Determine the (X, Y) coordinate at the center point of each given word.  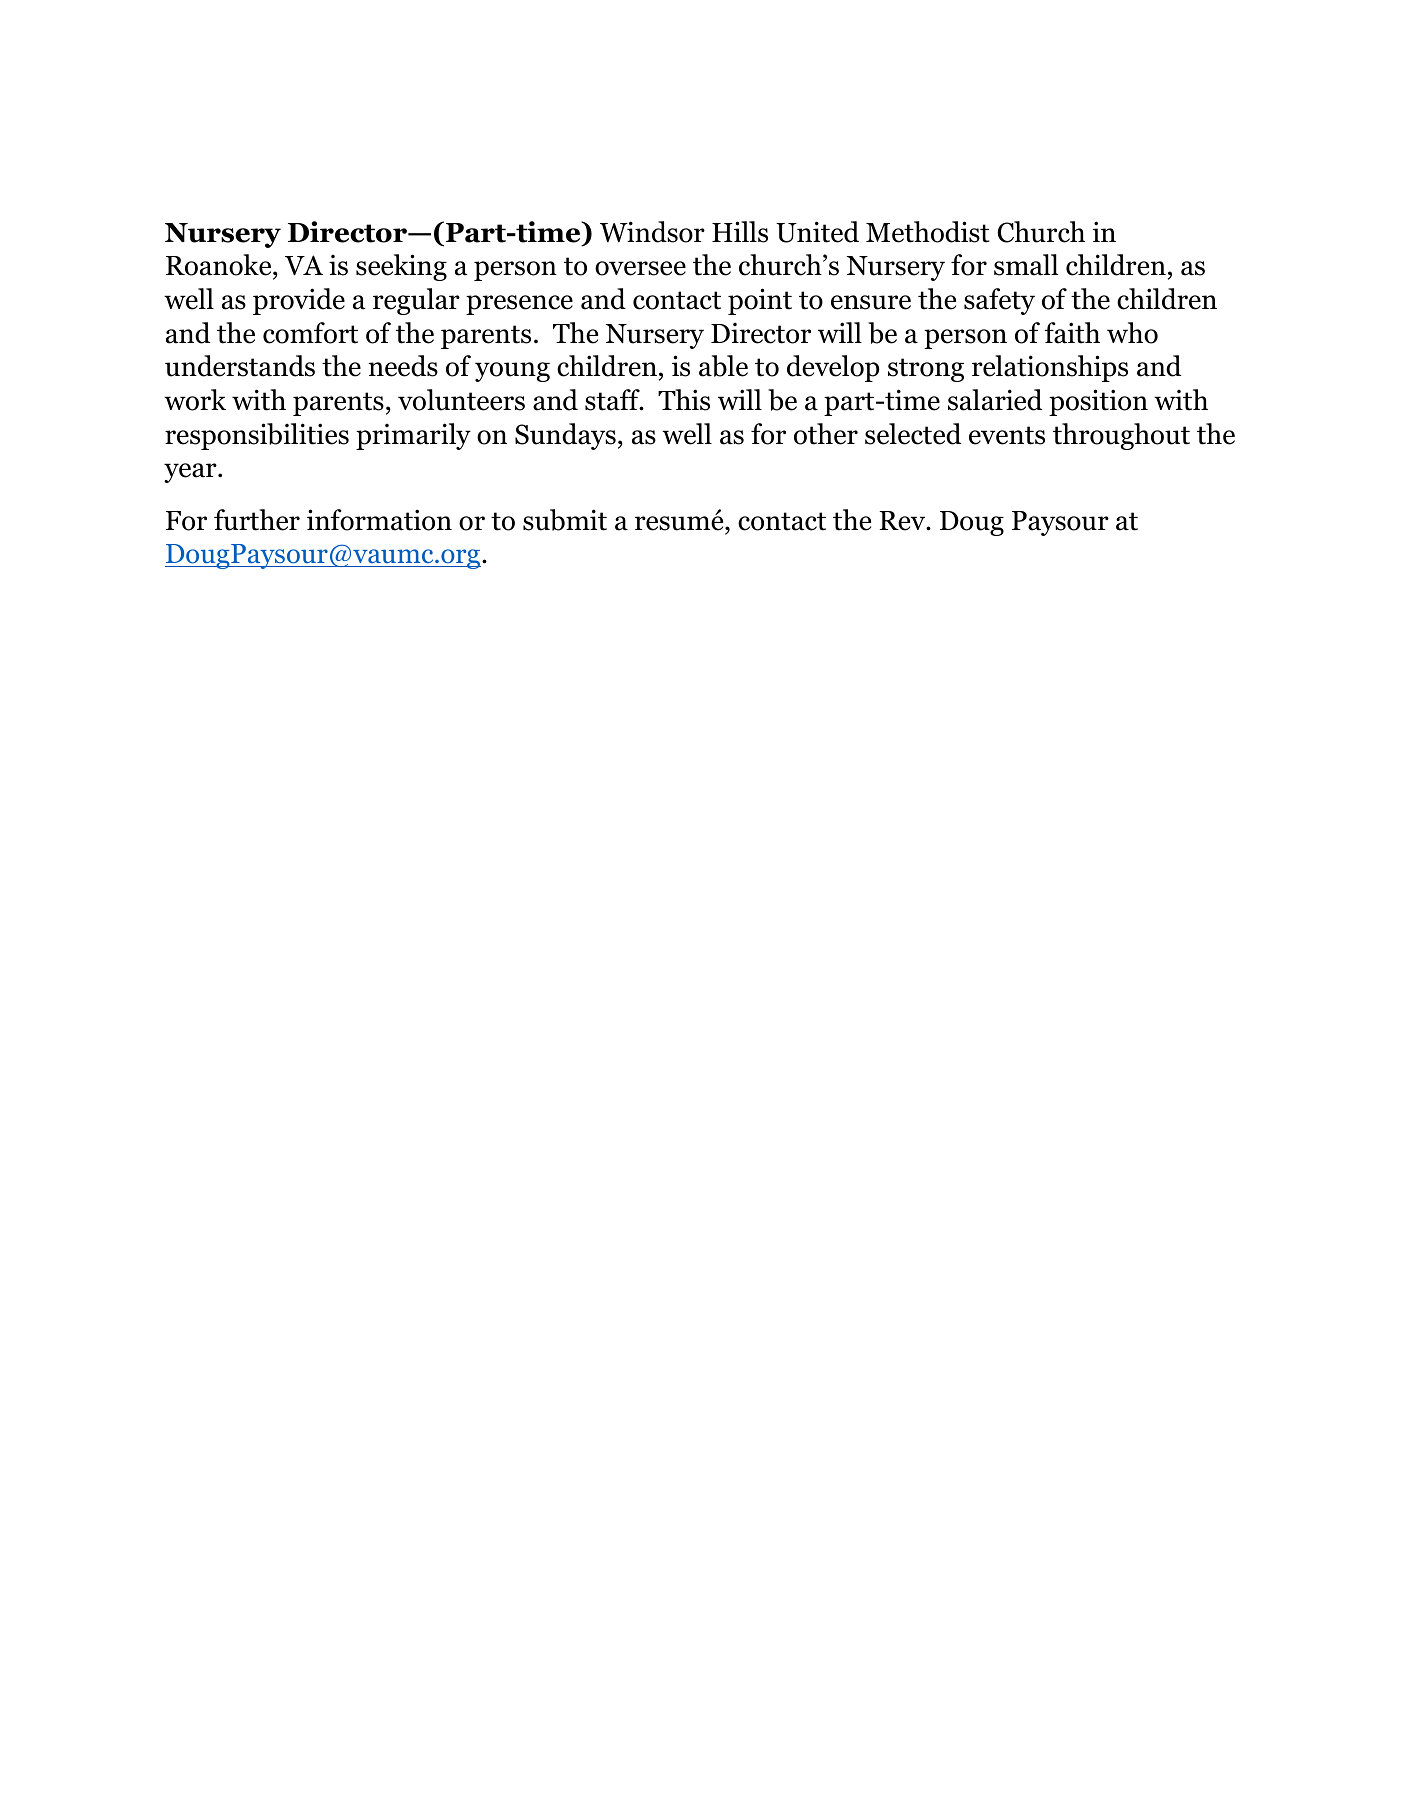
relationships (1050, 368)
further (257, 520)
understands (240, 366)
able (723, 366)
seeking (401, 267)
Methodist (928, 232)
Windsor (652, 232)
